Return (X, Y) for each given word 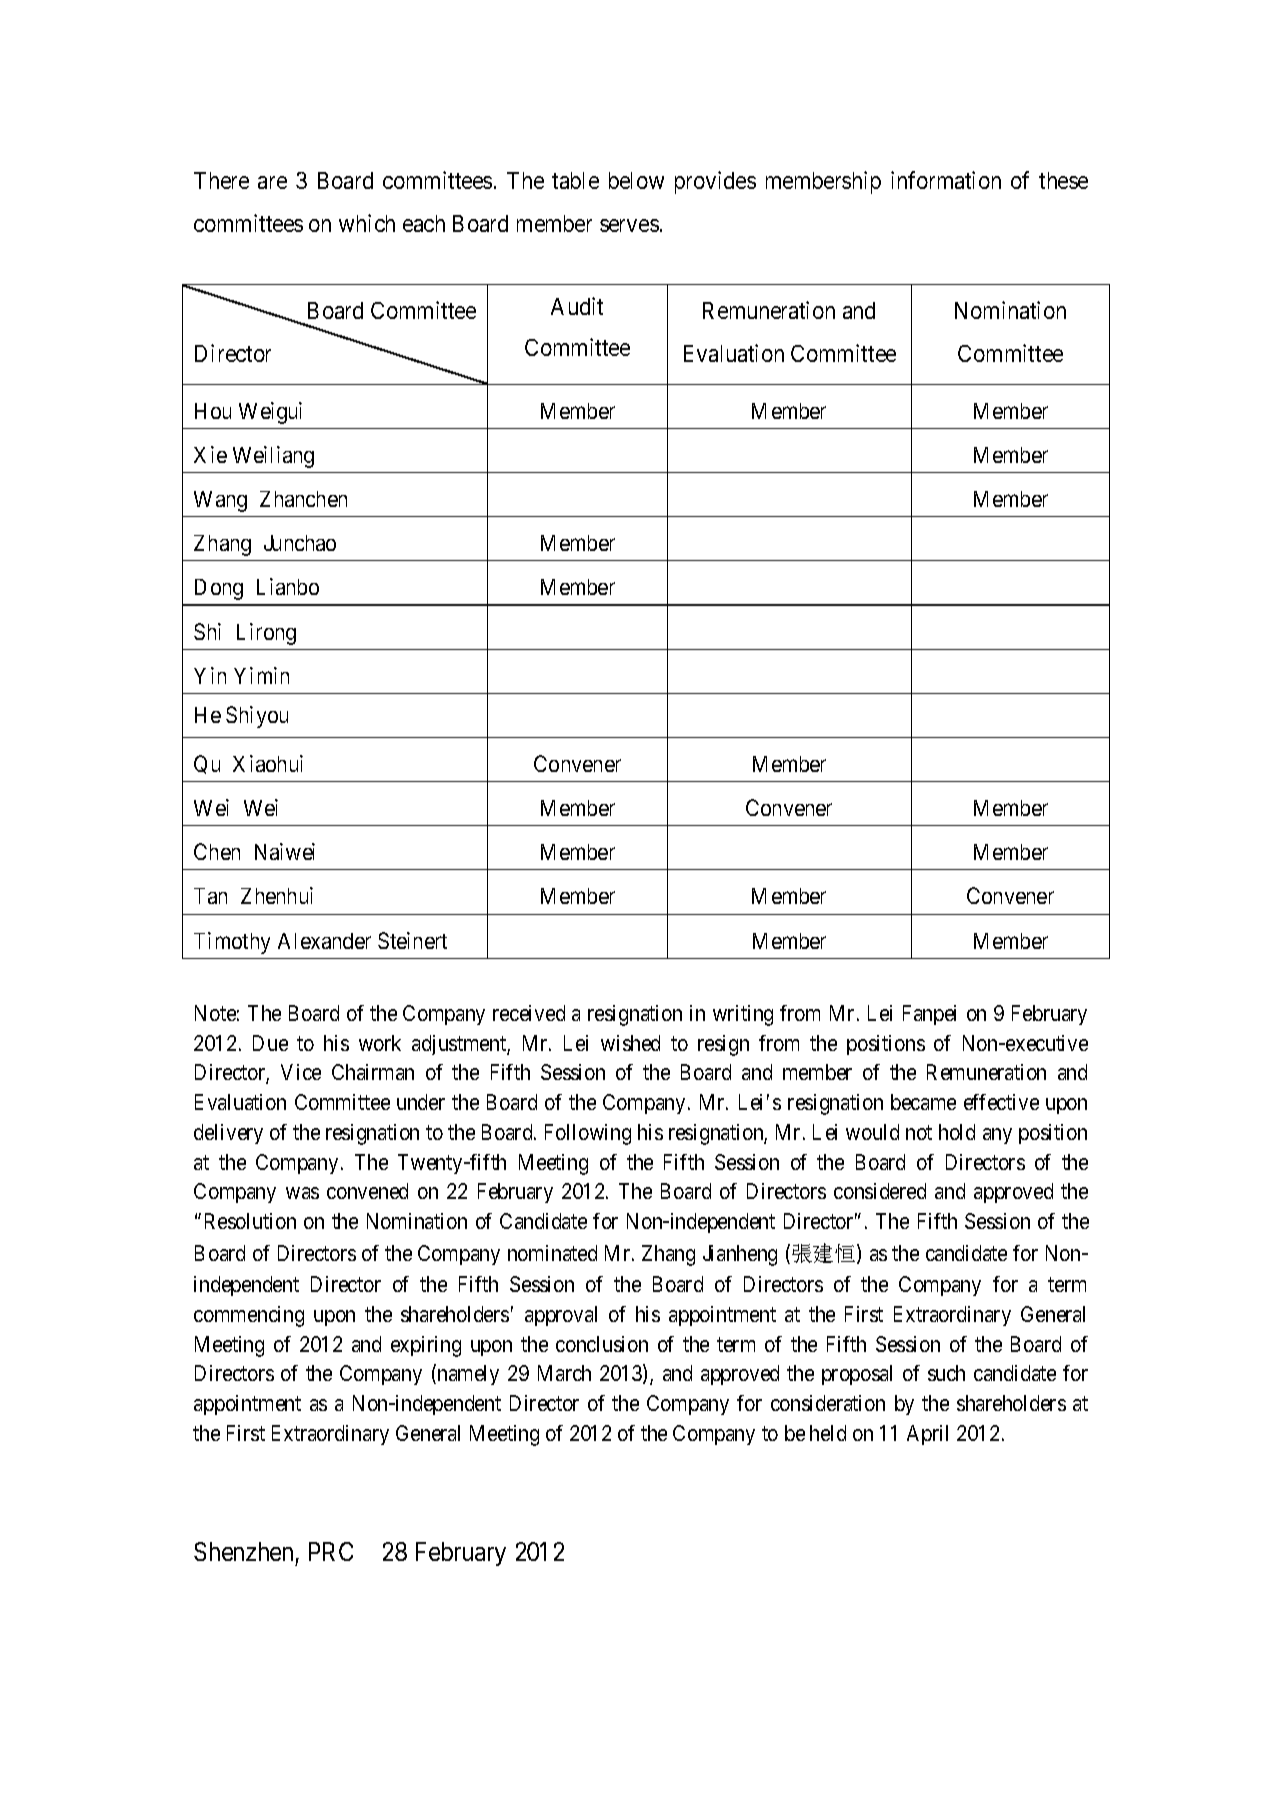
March (564, 1373)
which (367, 223)
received (529, 1013)
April (927, 1435)
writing (743, 1015)
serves (629, 225)
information (946, 180)
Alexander (324, 941)
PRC (331, 1551)
